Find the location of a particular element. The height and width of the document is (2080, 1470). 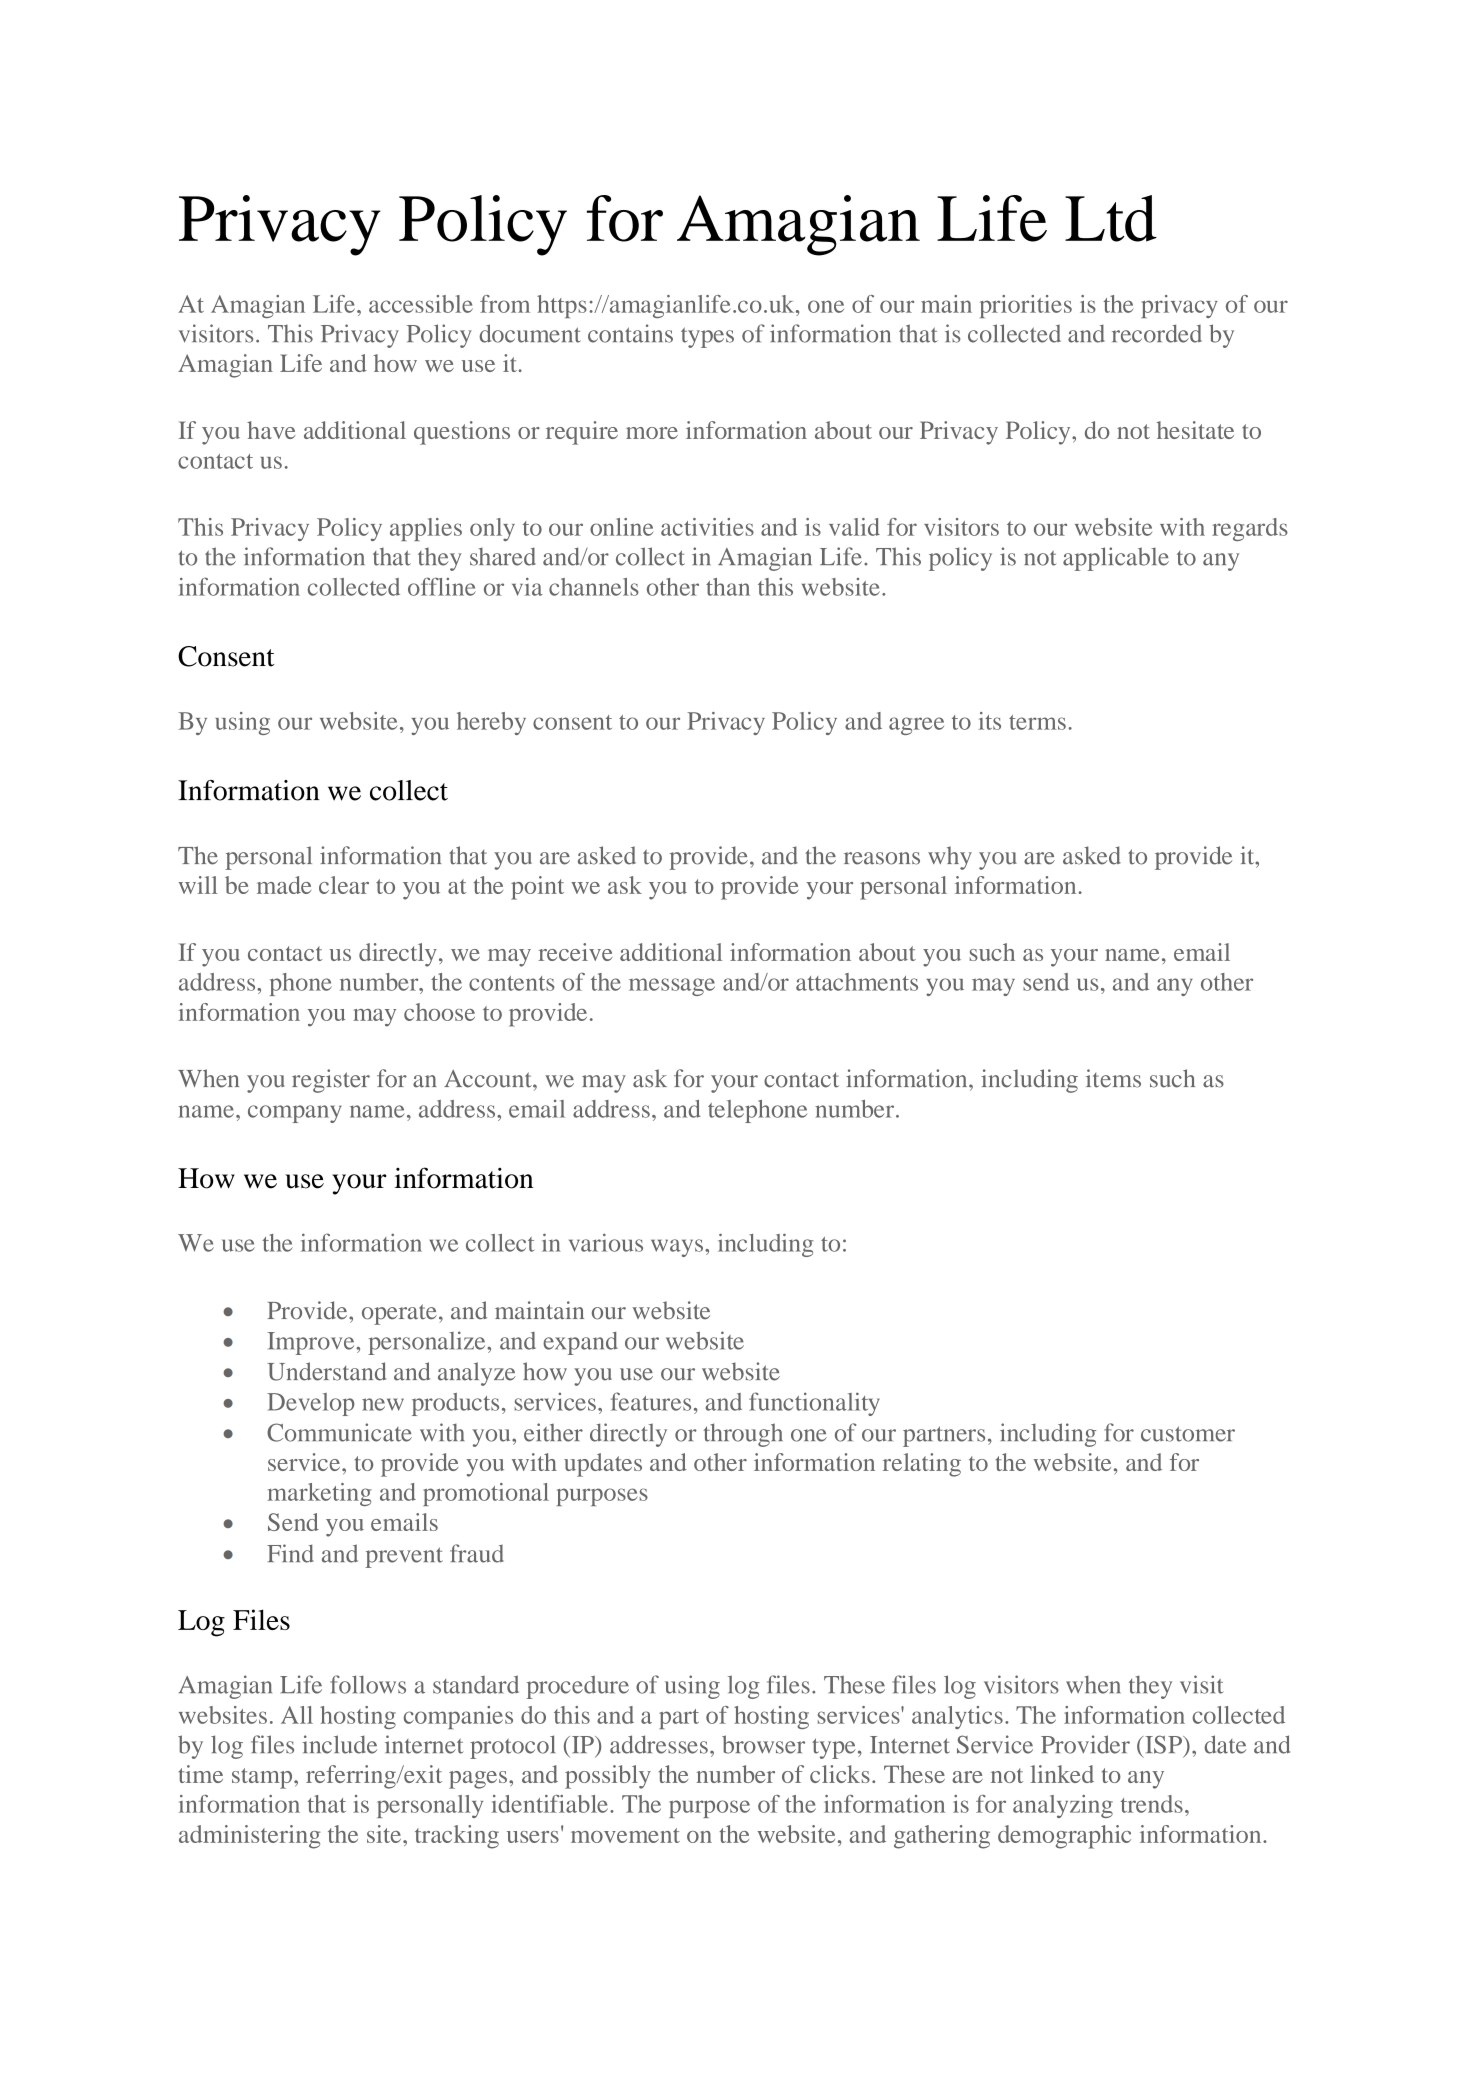

customer is located at coordinates (1188, 1434).
